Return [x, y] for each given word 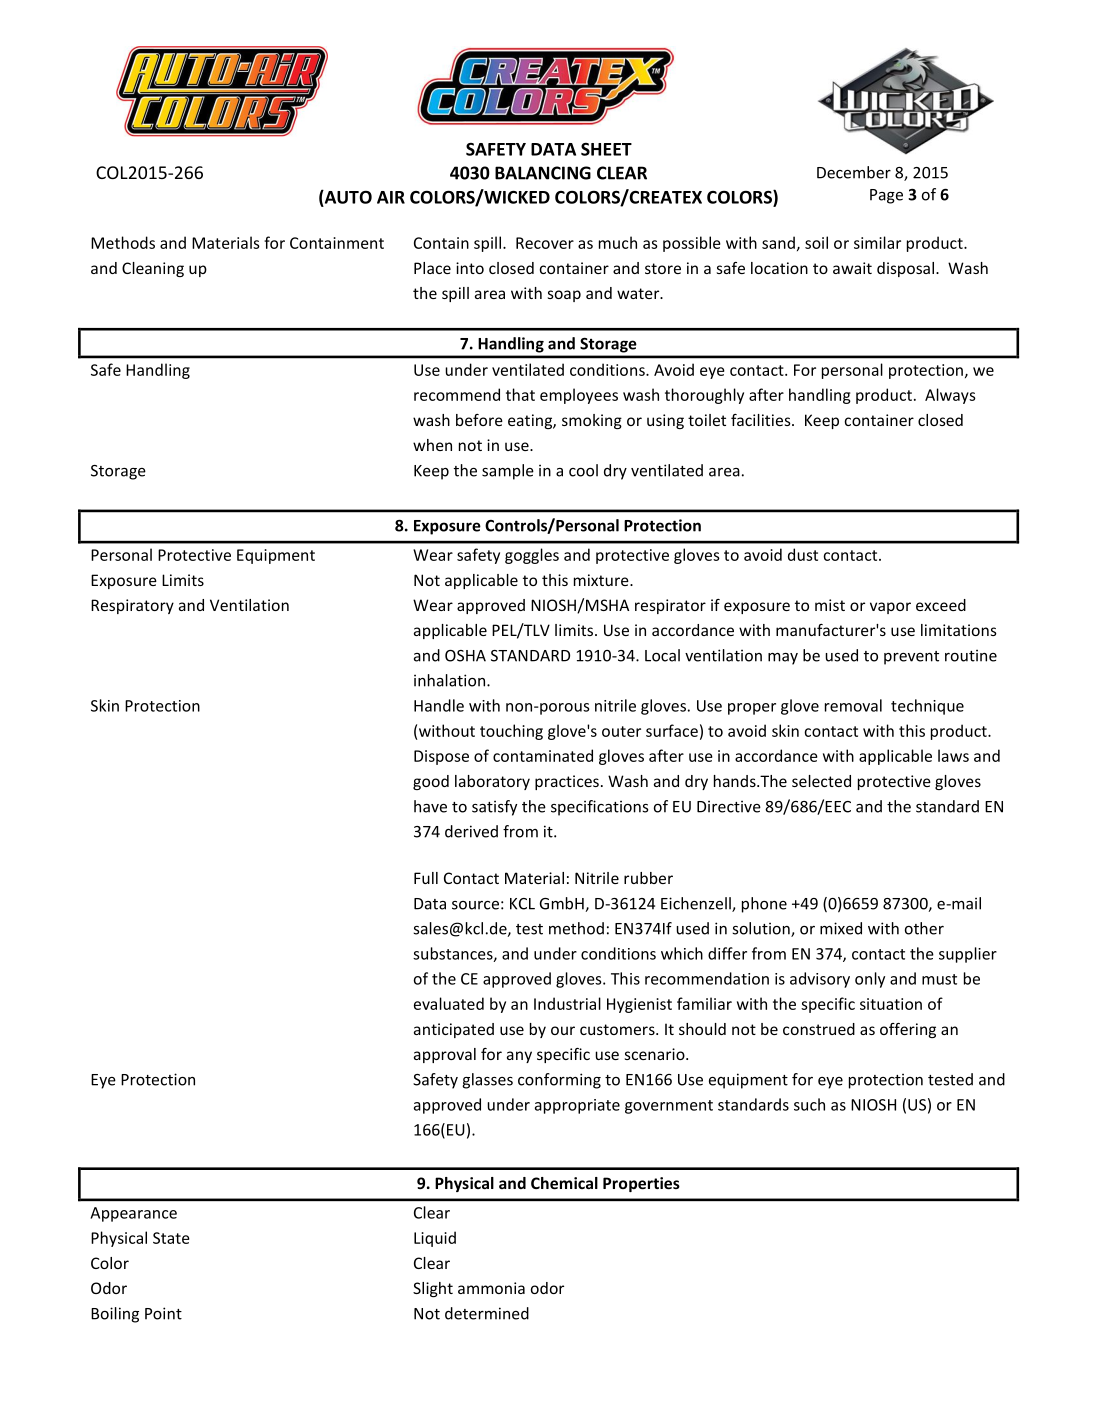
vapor [890, 608]
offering [908, 1030]
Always [950, 396]
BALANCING [543, 173]
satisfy [494, 808]
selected [821, 781]
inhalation [449, 680]
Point [163, 1313]
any [519, 1057]
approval [445, 1055]
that [520, 394]
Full [426, 878]
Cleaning [153, 269]
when [432, 445]
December [854, 172]
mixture [602, 580]
